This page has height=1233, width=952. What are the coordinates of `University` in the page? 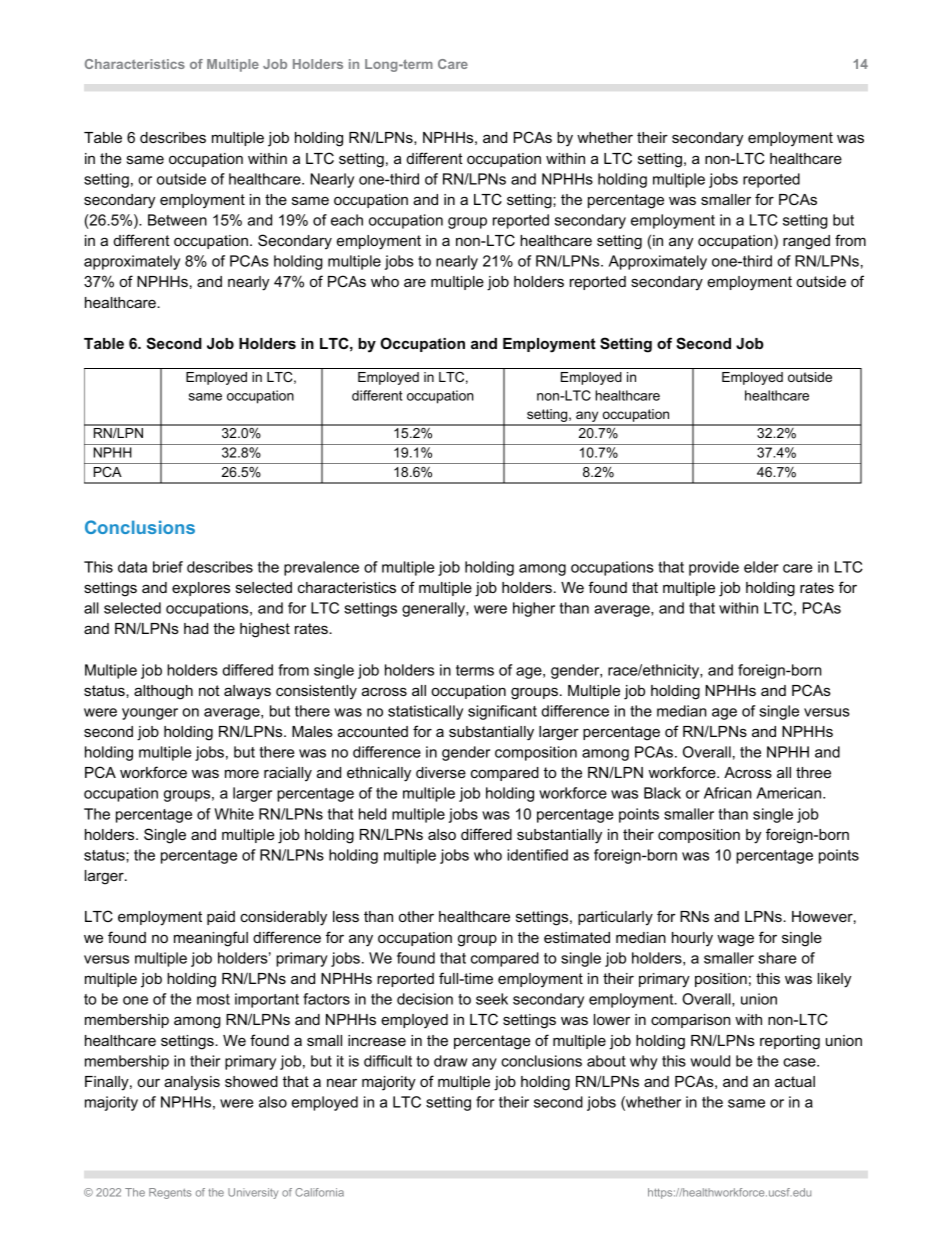 It's located at (253, 1193).
